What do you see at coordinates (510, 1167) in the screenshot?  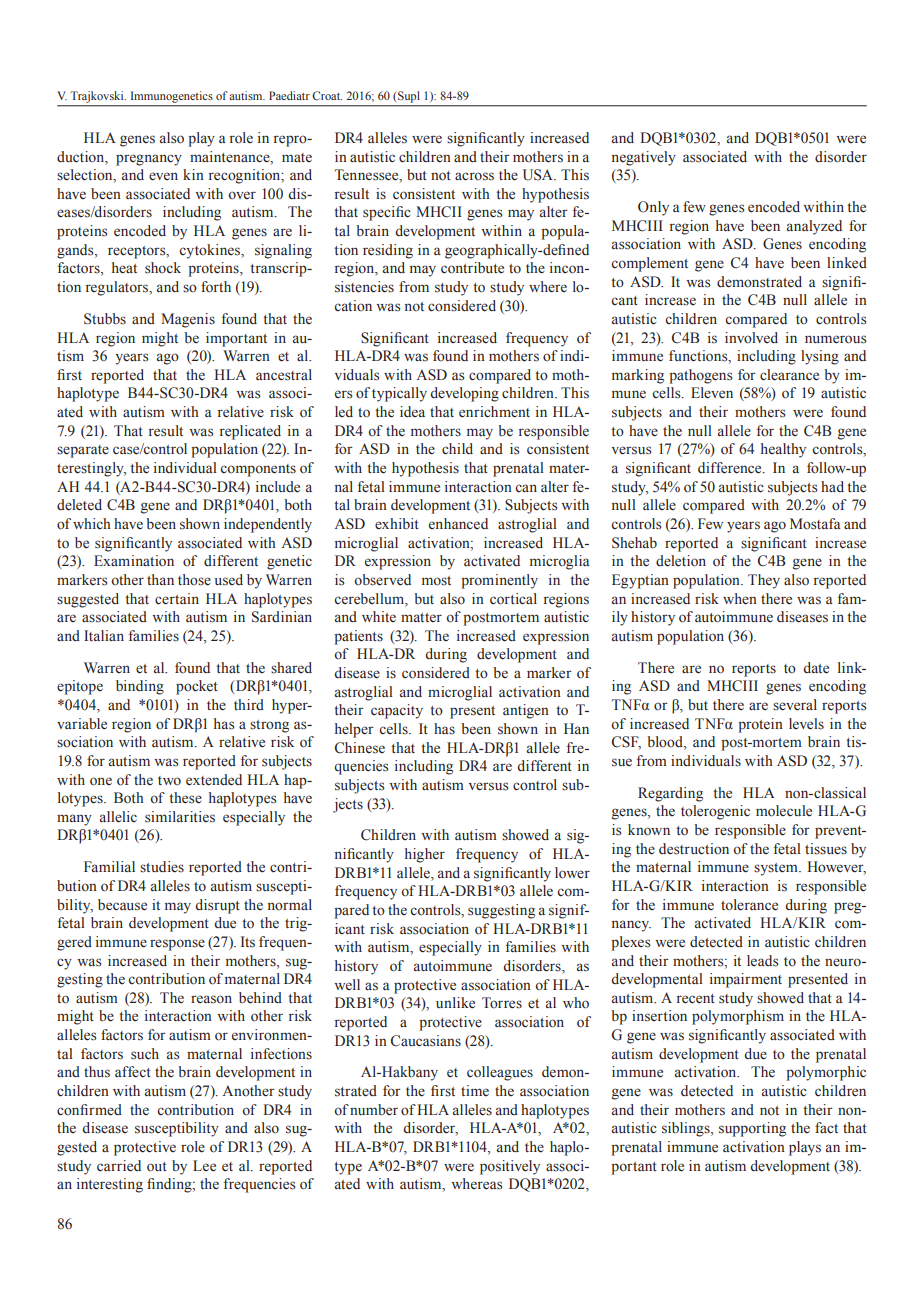 I see `positively` at bounding box center [510, 1167].
